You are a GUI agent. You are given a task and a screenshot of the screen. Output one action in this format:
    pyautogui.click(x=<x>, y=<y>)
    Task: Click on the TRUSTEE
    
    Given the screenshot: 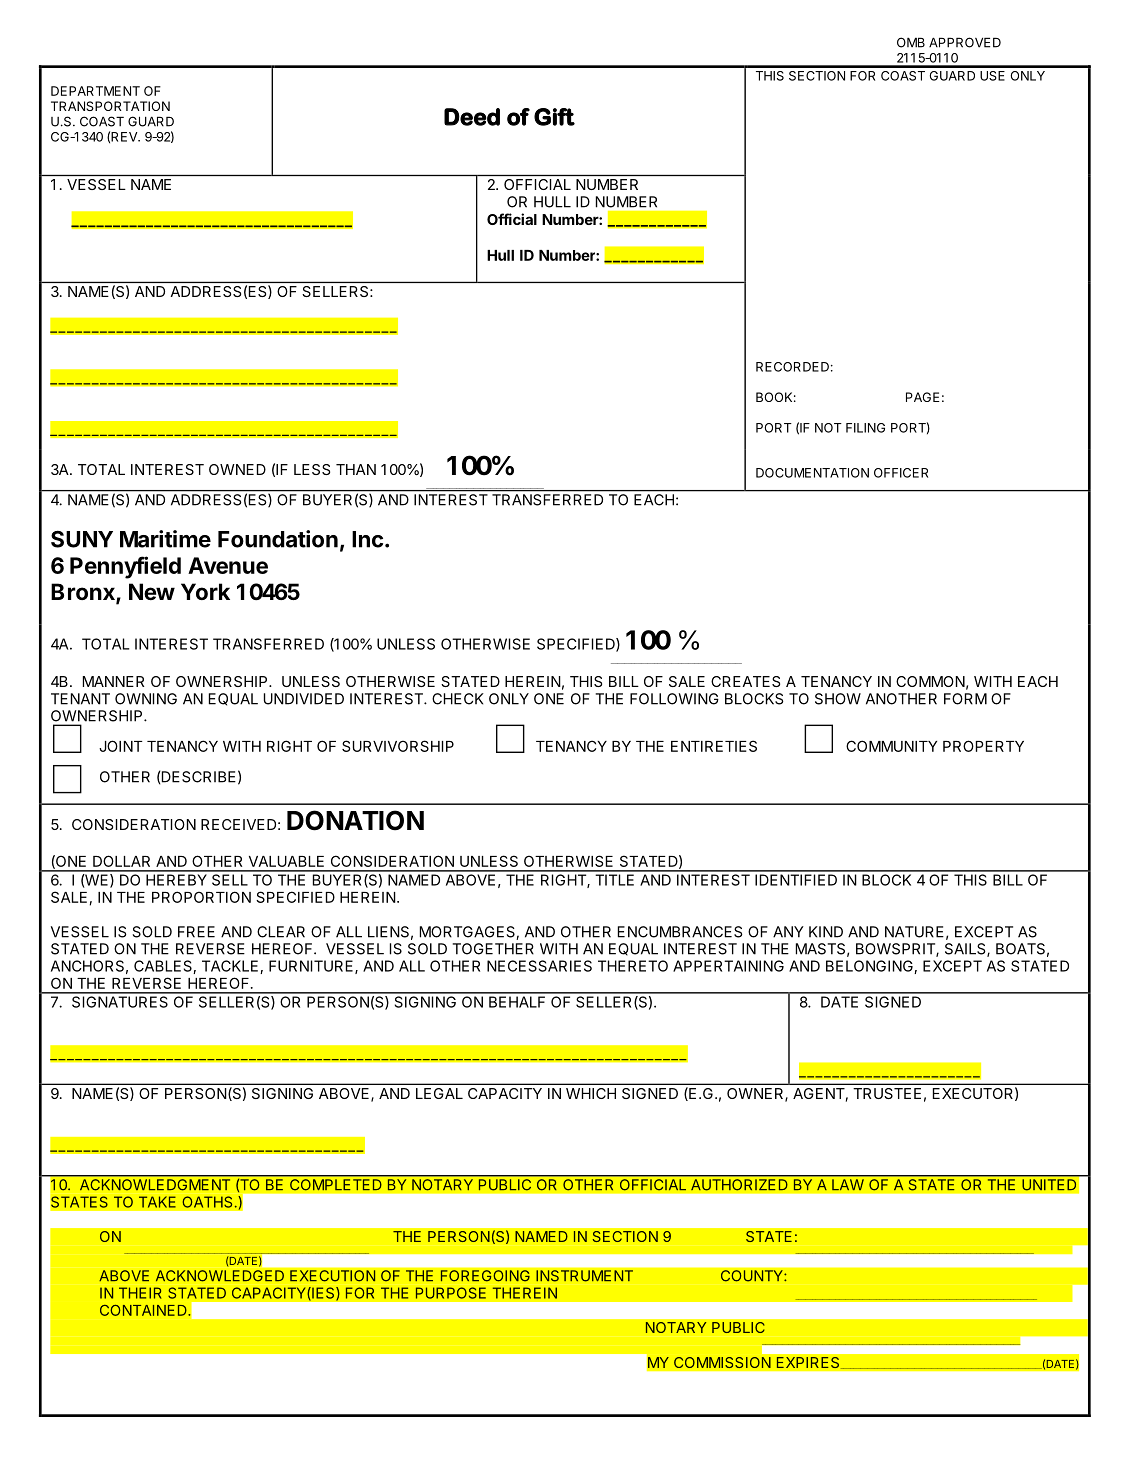 What is the action you would take?
    pyautogui.click(x=887, y=1093)
